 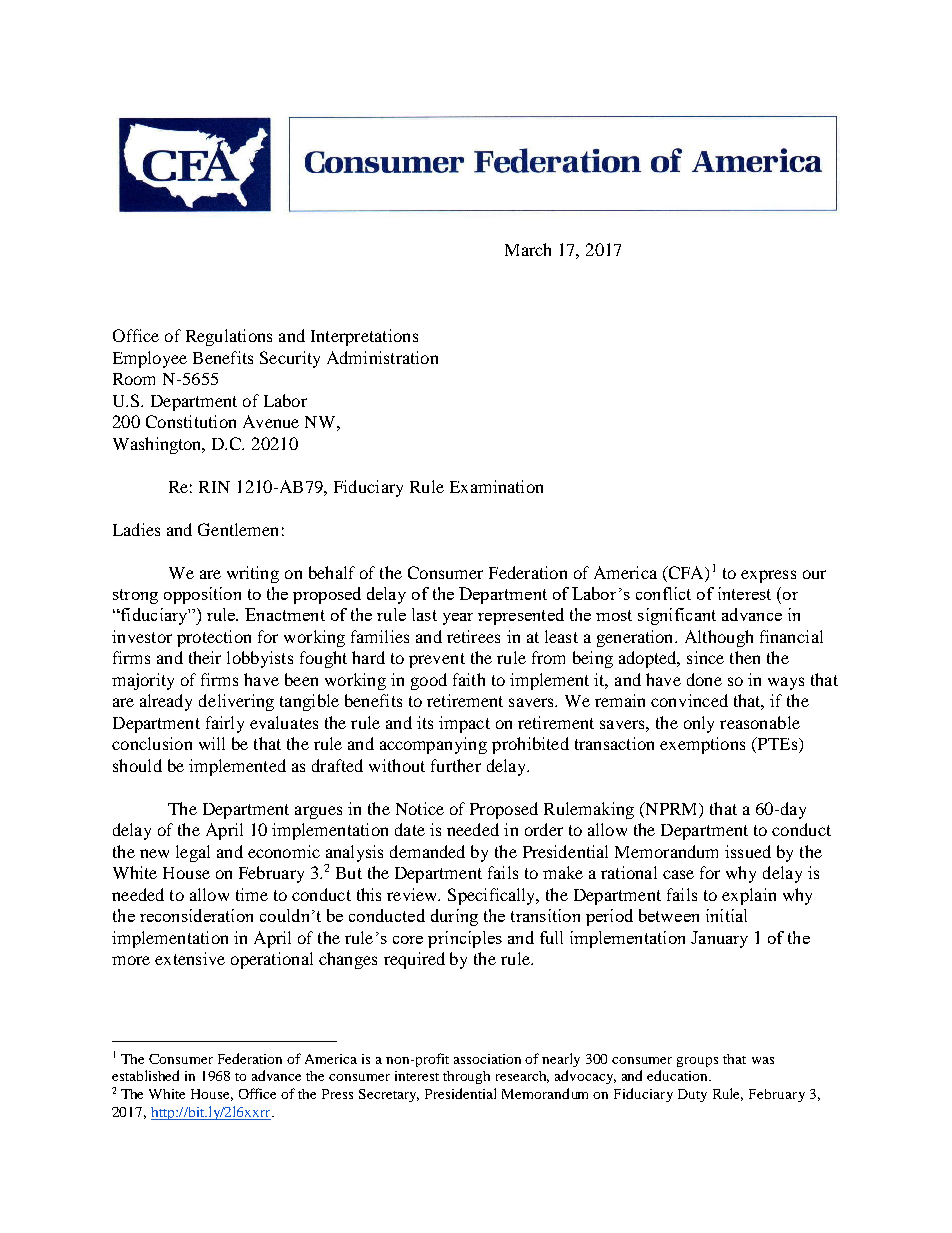 What do you see at coordinates (229, 337) in the screenshot?
I see `Regulations` at bounding box center [229, 337].
